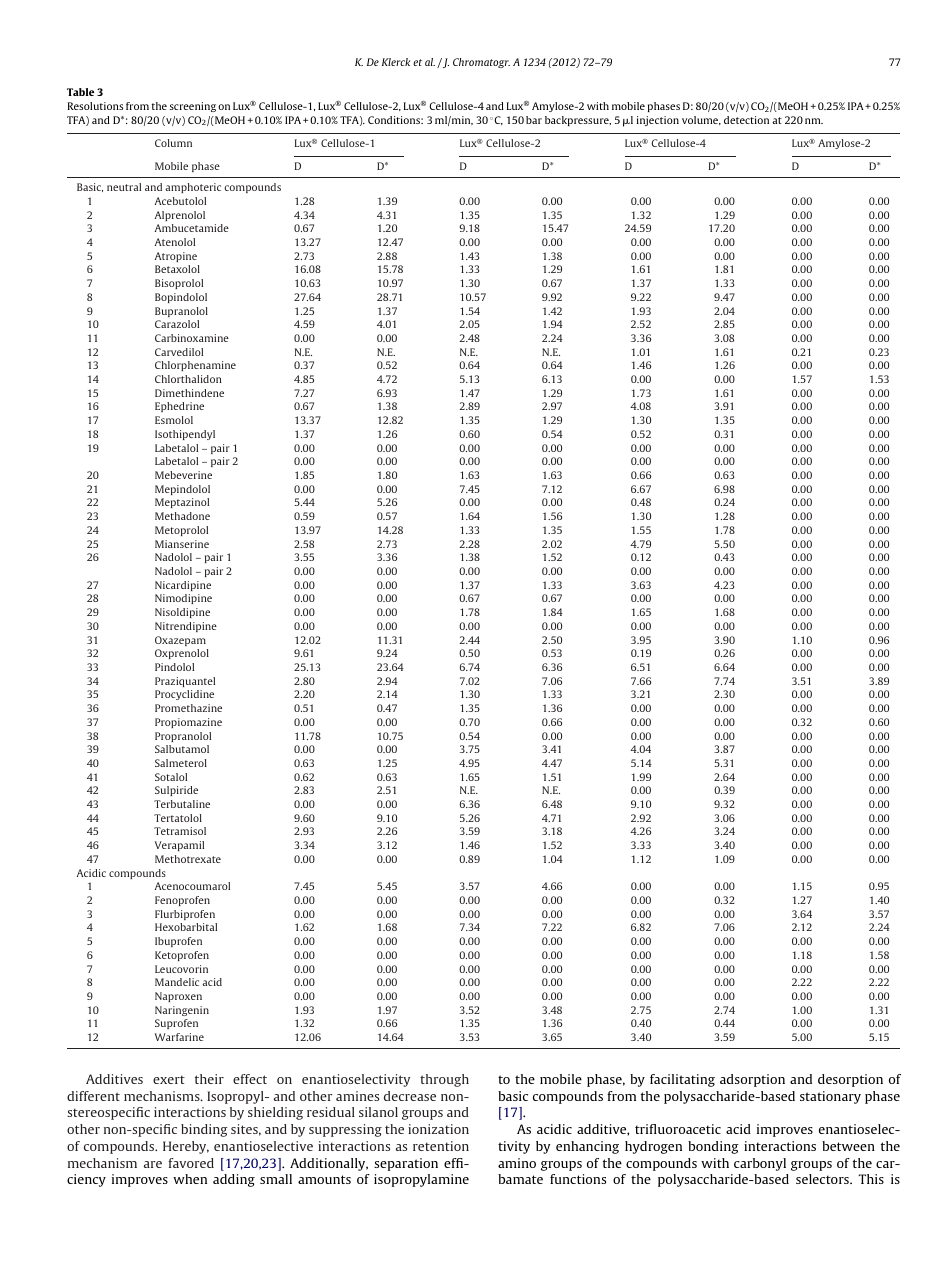 The width and height of the page is (952, 1270). Describe the element at coordinates (752, 1080) in the page. I see `adsorption` at that location.
